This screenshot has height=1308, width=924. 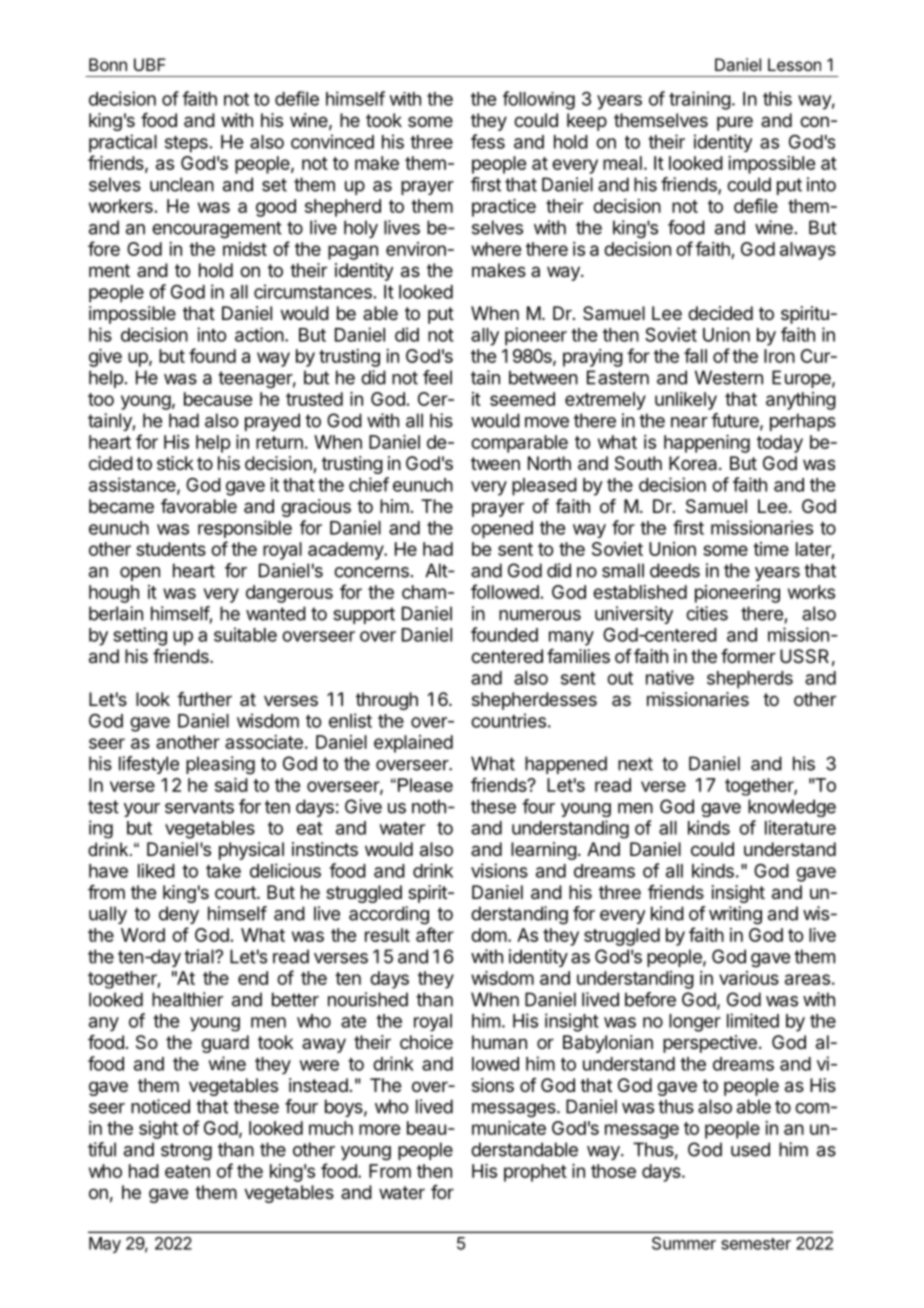 What do you see at coordinates (756, 1244) in the screenshot?
I see `semester` at bounding box center [756, 1244].
